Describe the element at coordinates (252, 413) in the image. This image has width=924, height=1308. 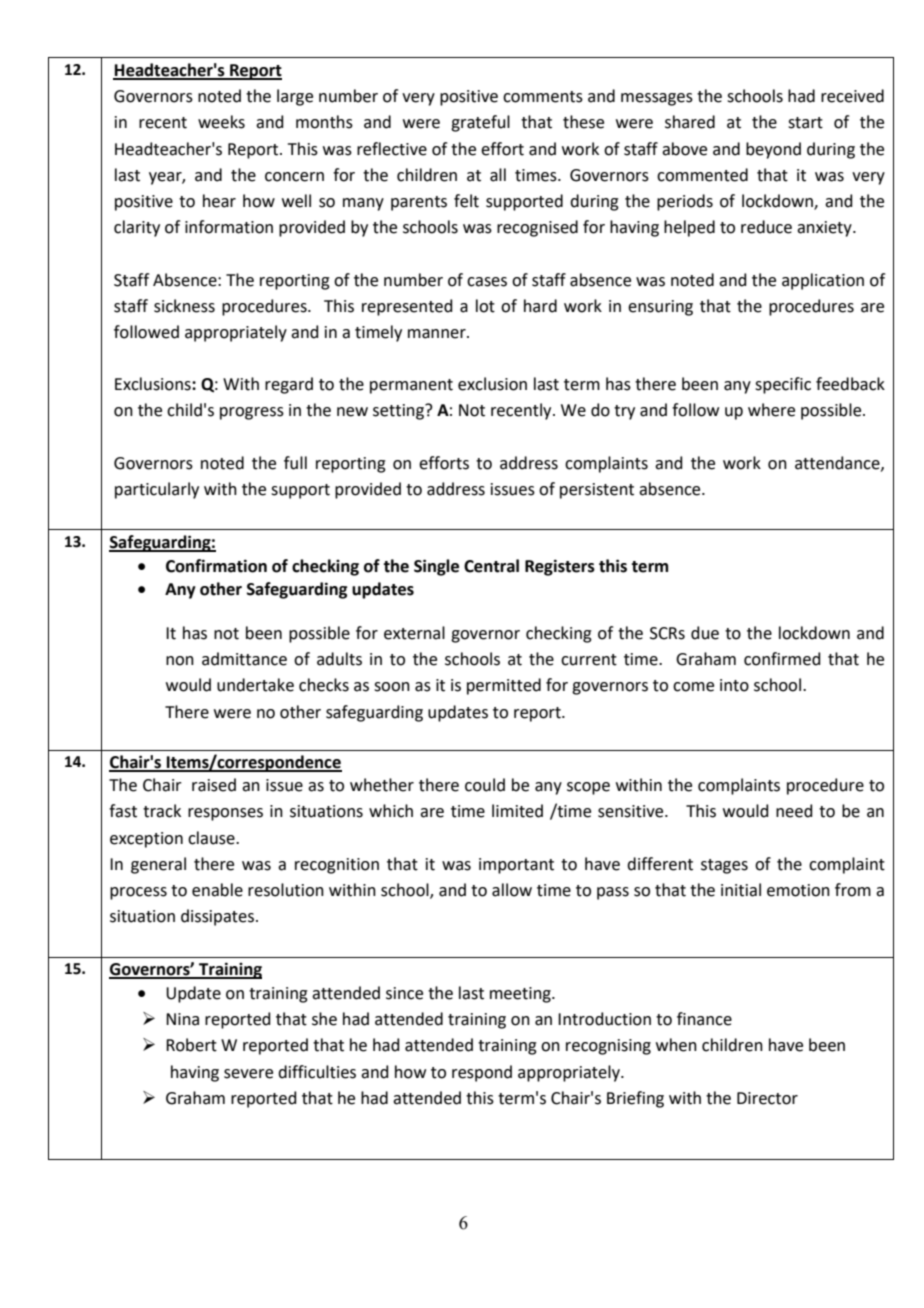
I see `progress` at that location.
